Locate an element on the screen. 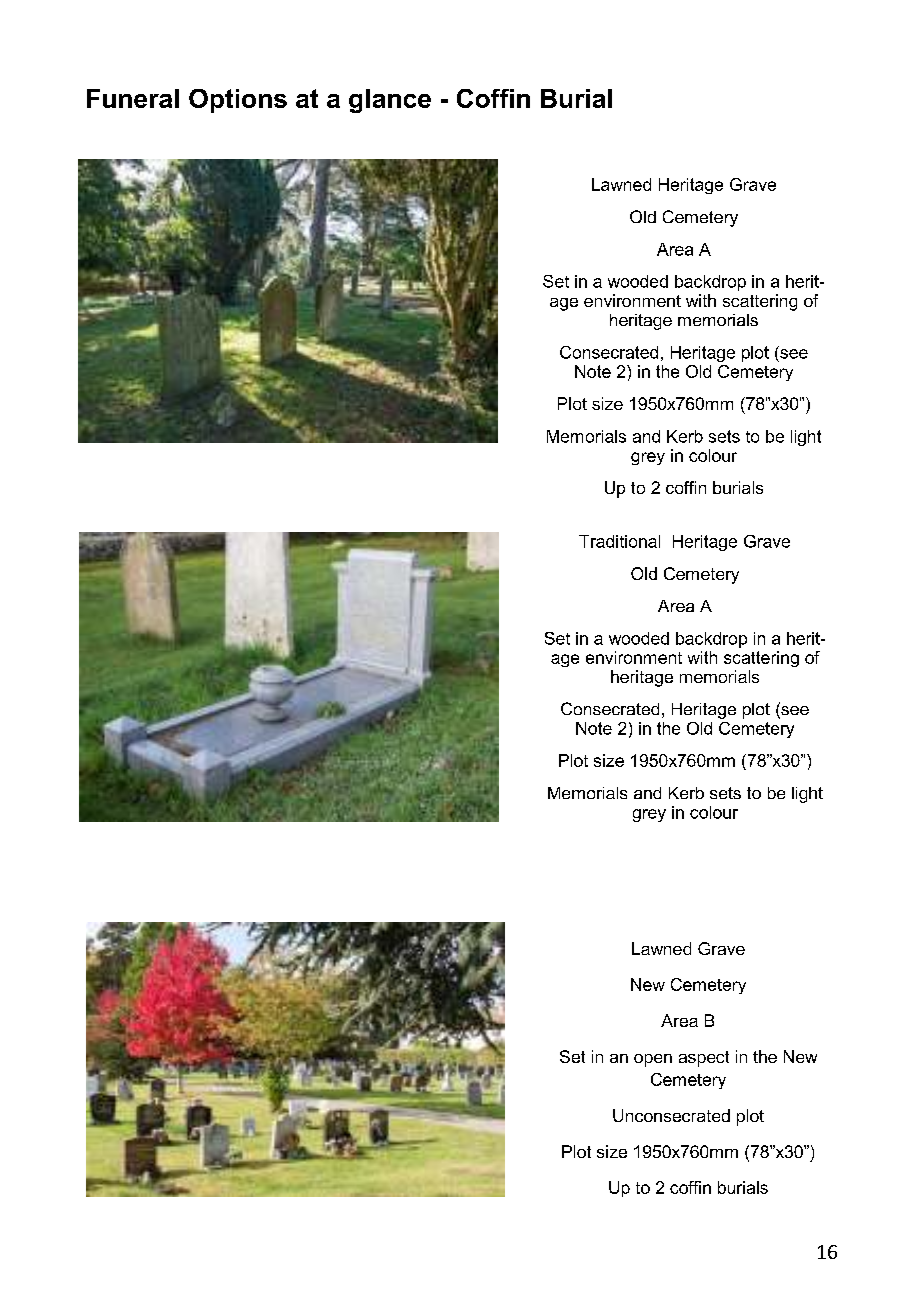  Traditional is located at coordinates (619, 541).
